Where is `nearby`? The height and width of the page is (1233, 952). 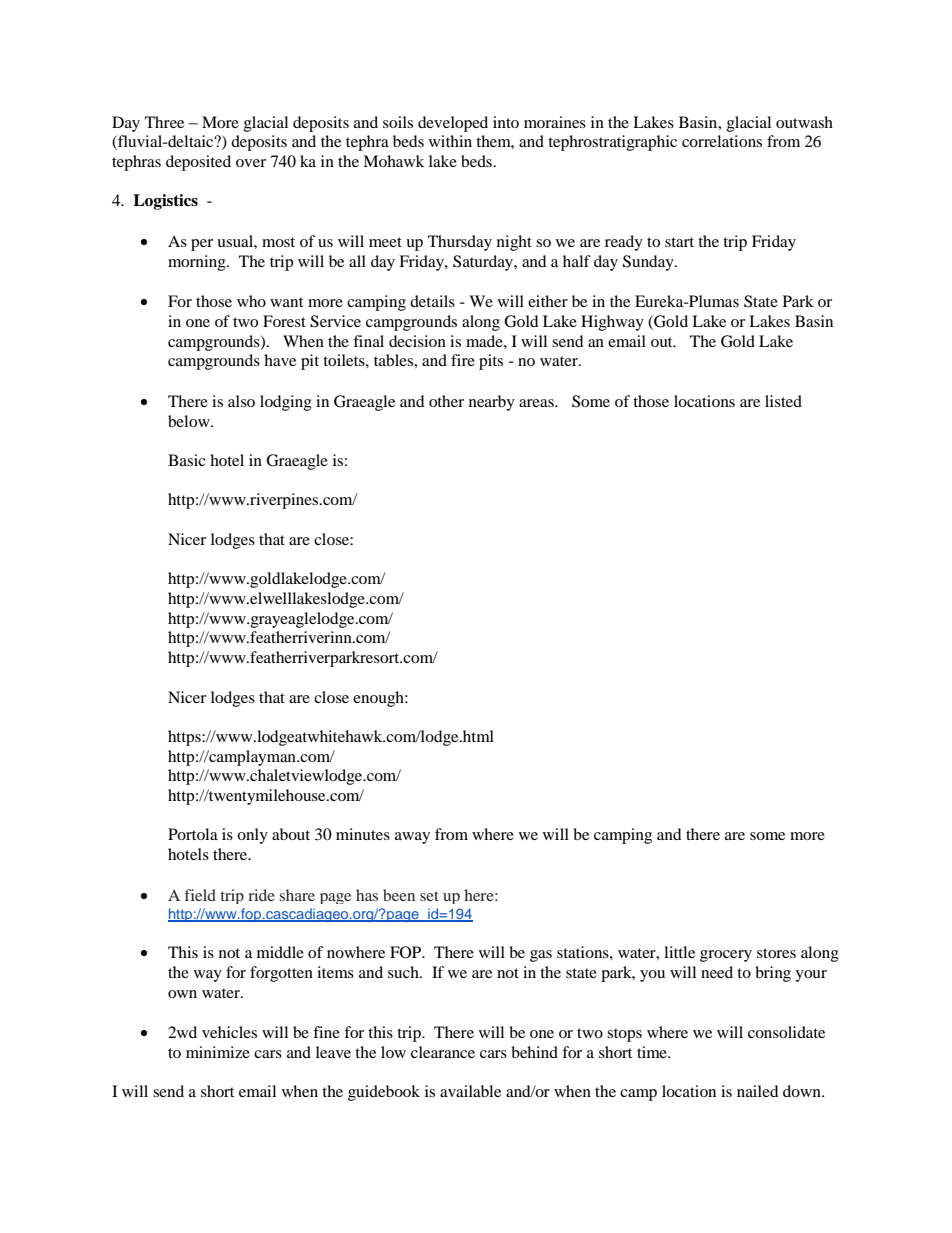 nearby is located at coordinates (492, 403).
